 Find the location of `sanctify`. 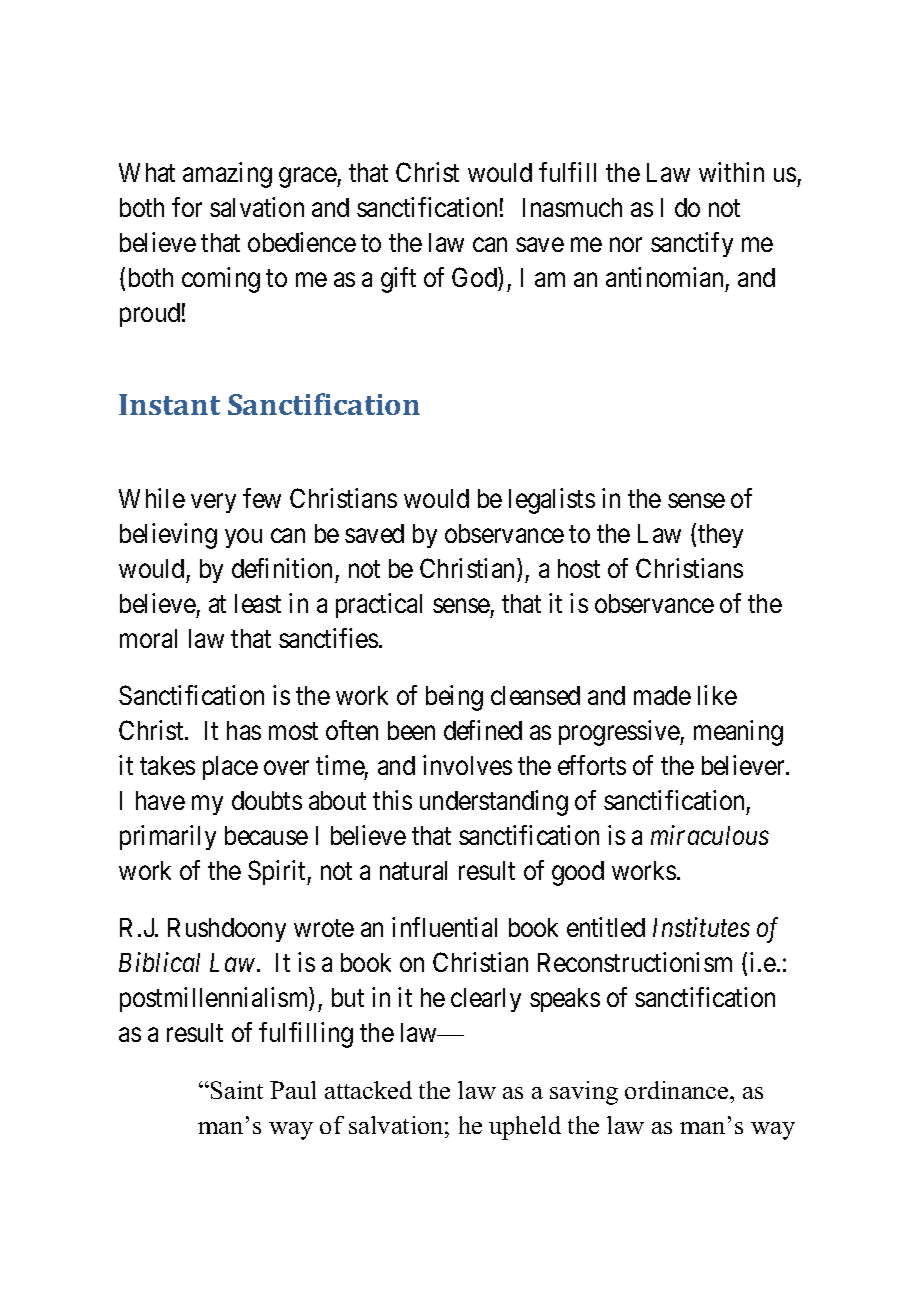

sanctify is located at coordinates (692, 244).
